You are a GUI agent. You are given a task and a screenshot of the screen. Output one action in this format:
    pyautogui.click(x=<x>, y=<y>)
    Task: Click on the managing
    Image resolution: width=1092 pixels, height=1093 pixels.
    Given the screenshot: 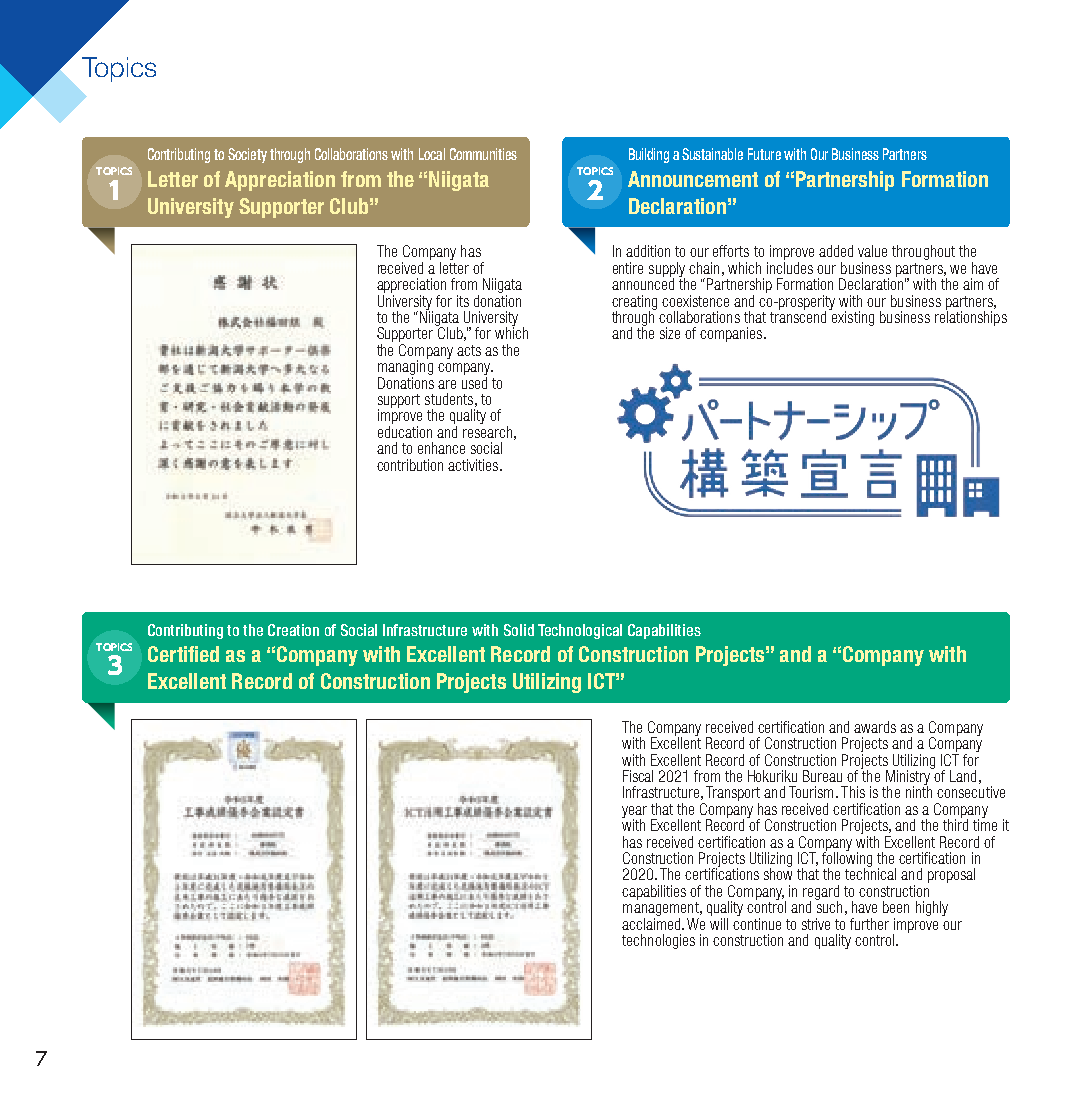 What is the action you would take?
    pyautogui.click(x=405, y=368)
